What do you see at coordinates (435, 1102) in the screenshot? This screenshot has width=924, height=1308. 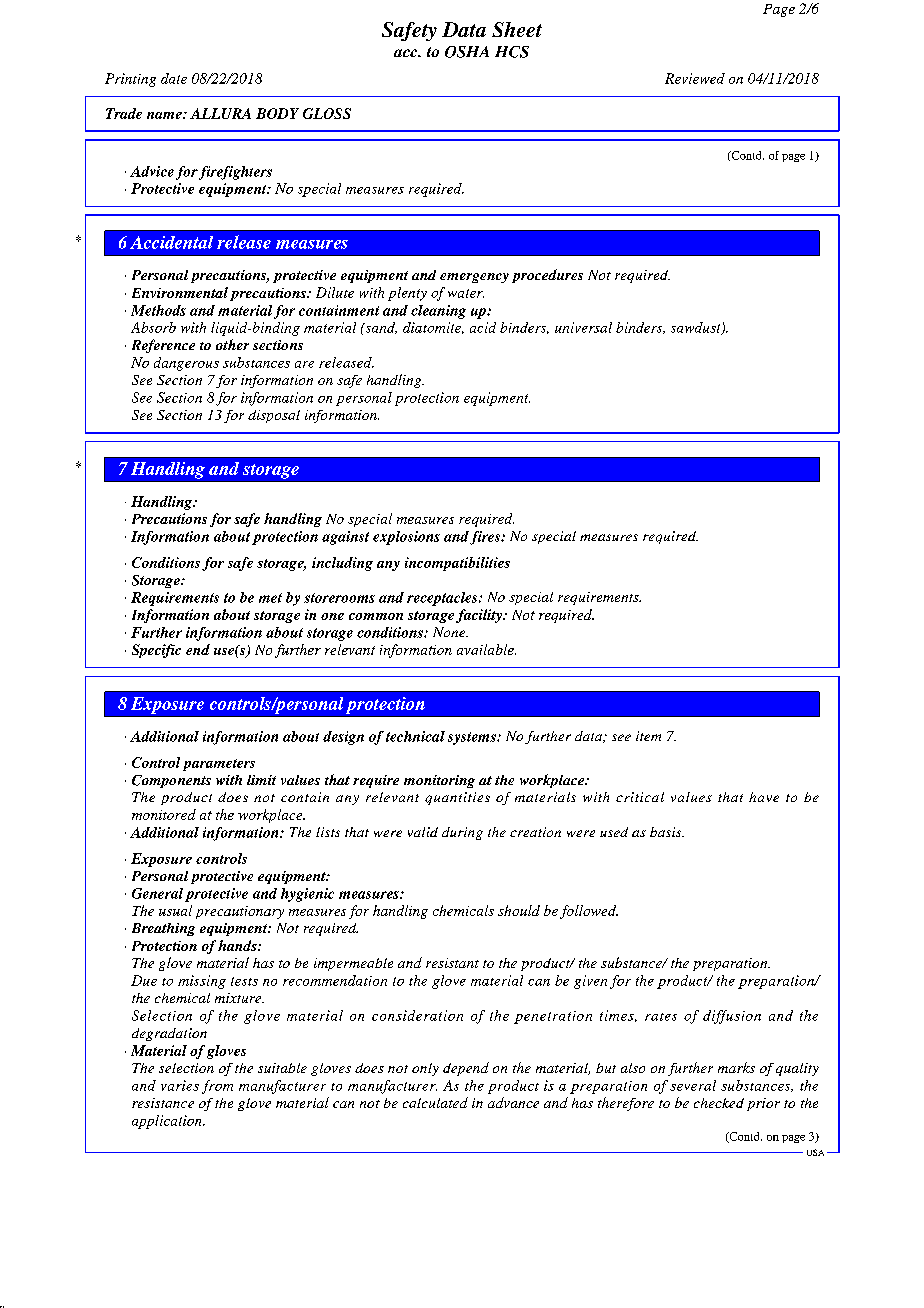 I see `calculated` at bounding box center [435, 1102].
